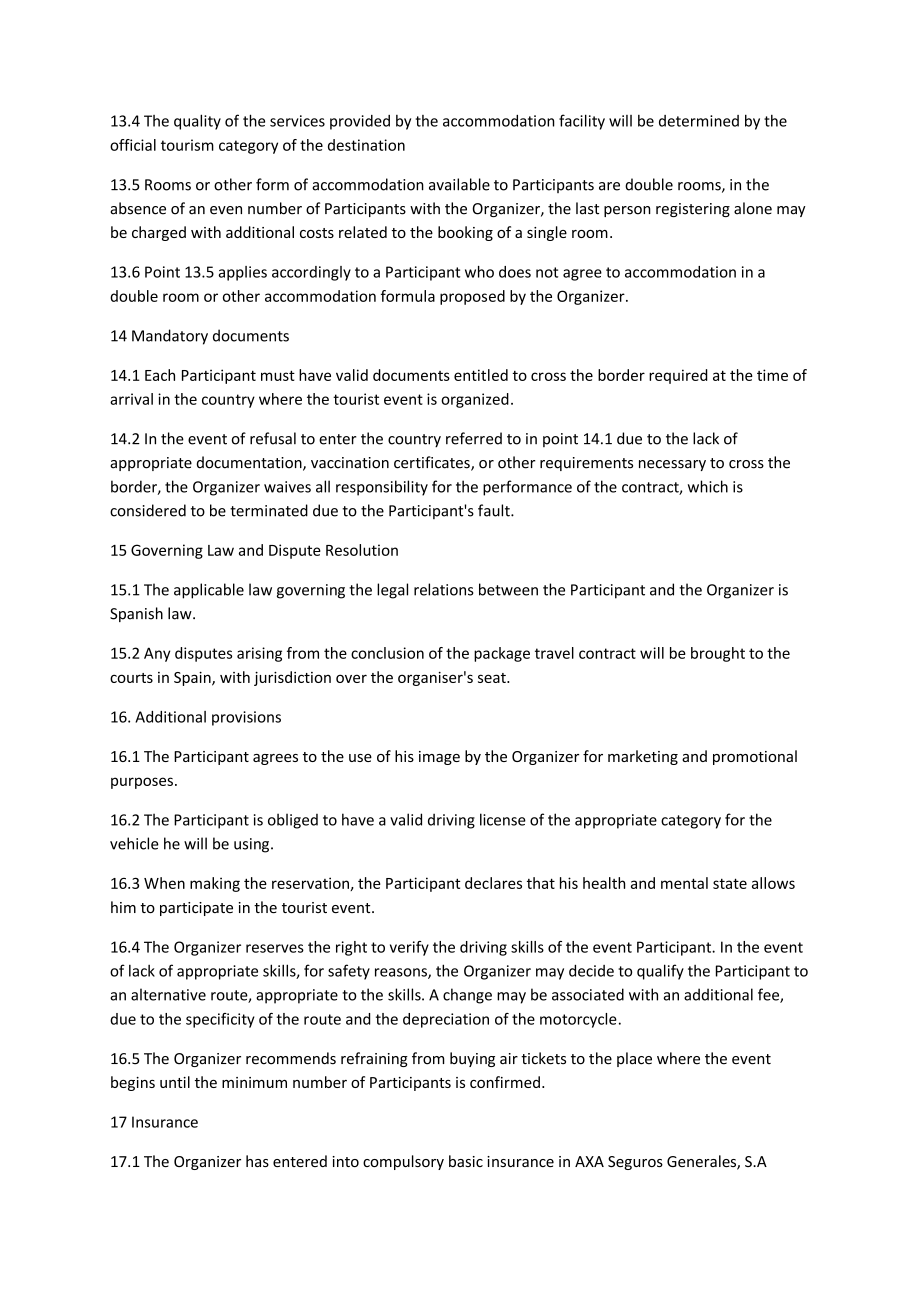 The image size is (924, 1308). What do you see at coordinates (459, 184) in the screenshot?
I see `available` at bounding box center [459, 184].
